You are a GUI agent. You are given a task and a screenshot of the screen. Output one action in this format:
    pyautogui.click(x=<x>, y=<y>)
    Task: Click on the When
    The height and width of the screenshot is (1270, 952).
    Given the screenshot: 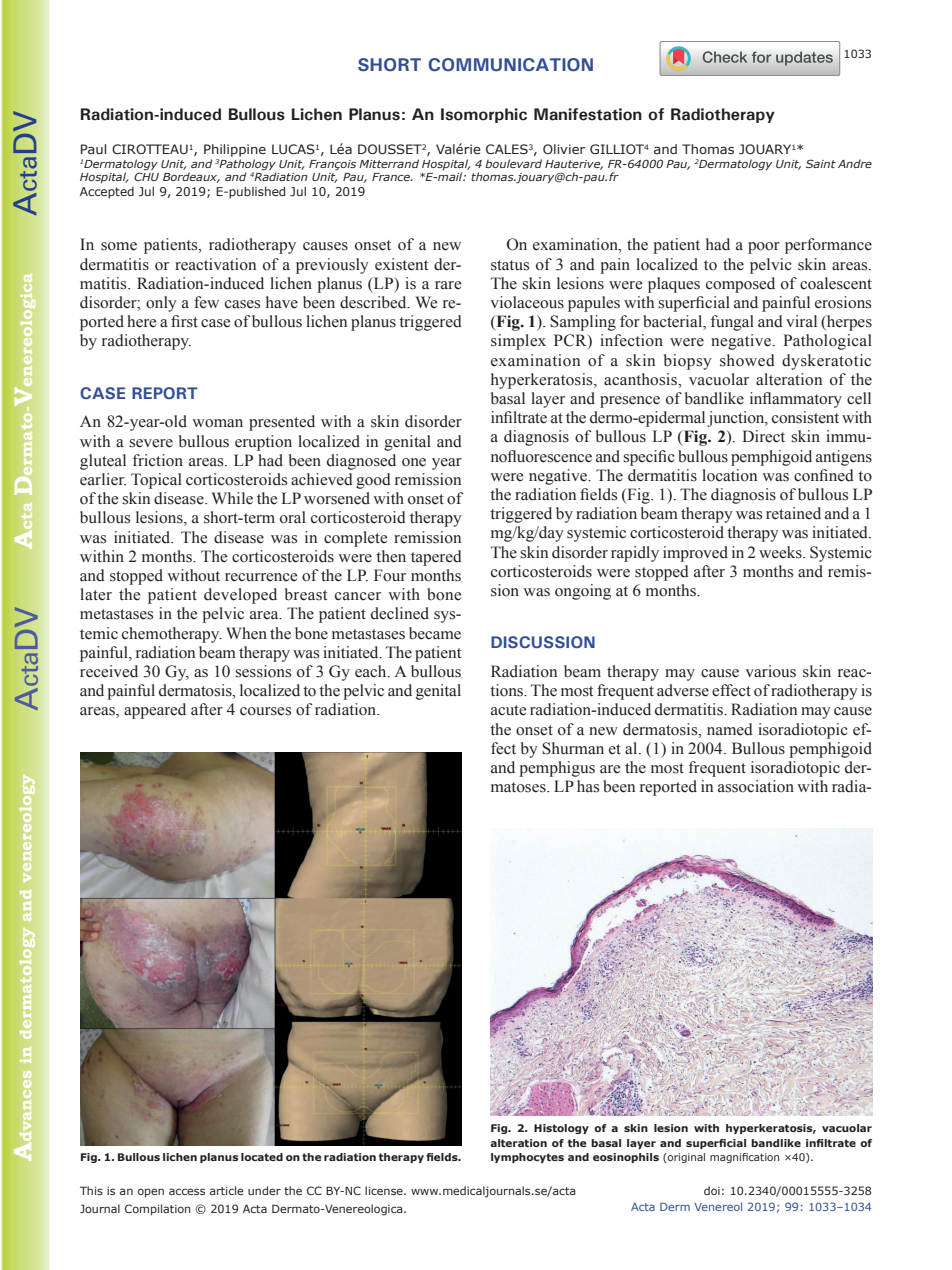 What is the action you would take?
    pyautogui.click(x=246, y=633)
